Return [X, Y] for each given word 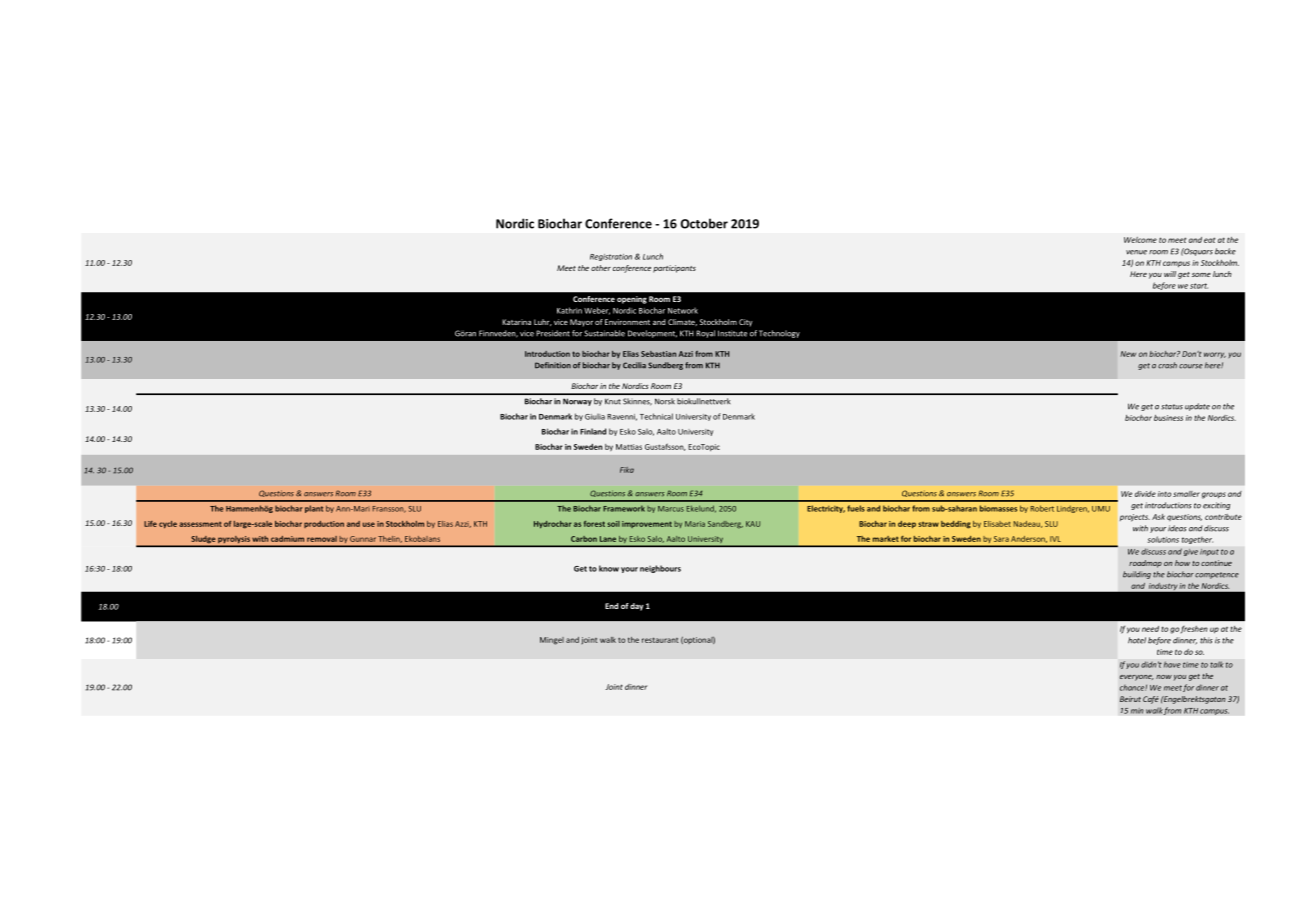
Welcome [1140, 240]
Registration [611, 257]
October [704, 223]
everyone [1137, 678]
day [637, 607]
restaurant [660, 640]
